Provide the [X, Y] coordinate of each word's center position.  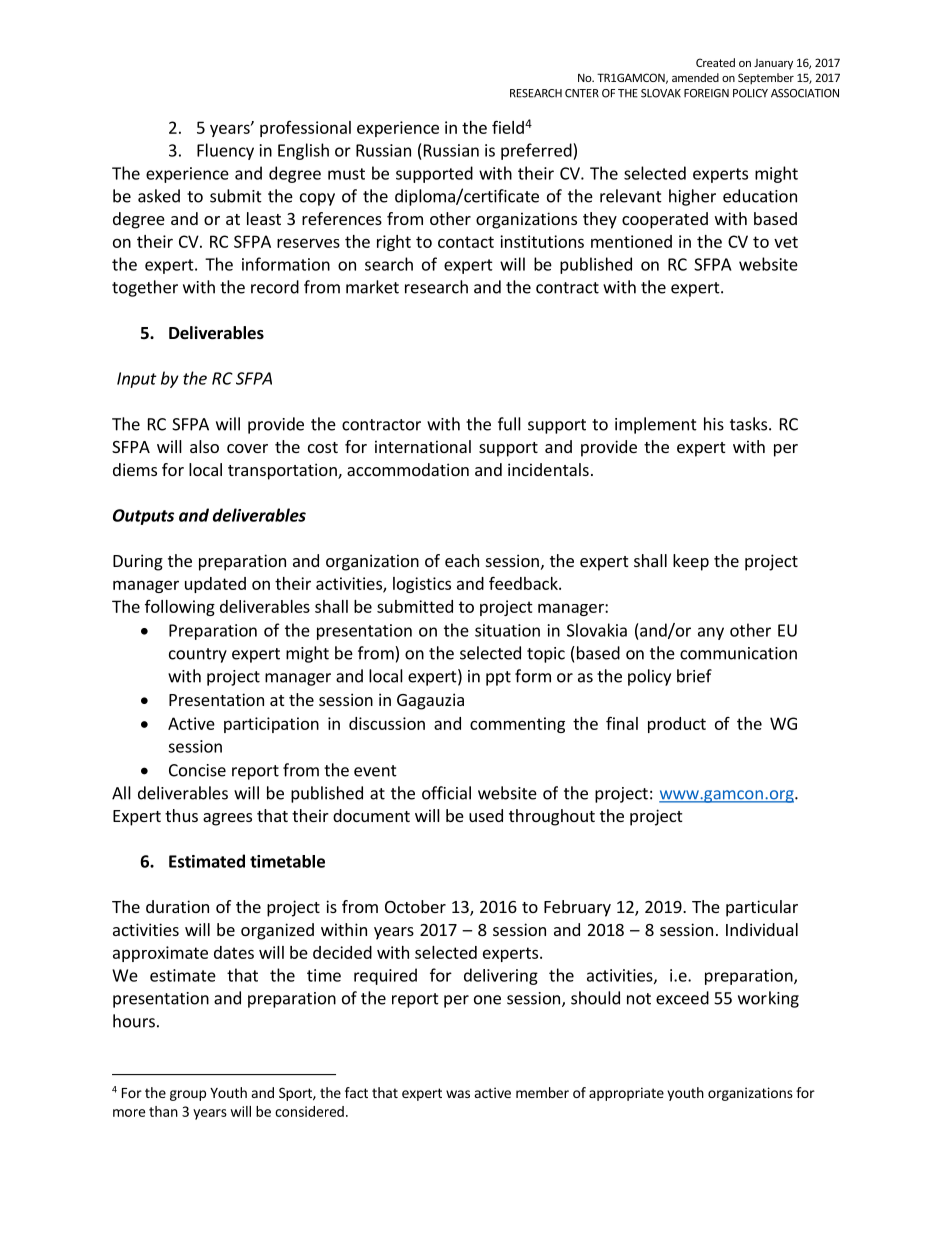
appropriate [626, 1094]
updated [215, 585]
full [509, 424]
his [714, 424]
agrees [227, 819]
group [188, 1095]
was [458, 1094]
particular [762, 908]
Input [137, 380]
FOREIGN [706, 93]
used [486, 815]
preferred [537, 151]
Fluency [225, 151]
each [462, 560]
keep [691, 562]
